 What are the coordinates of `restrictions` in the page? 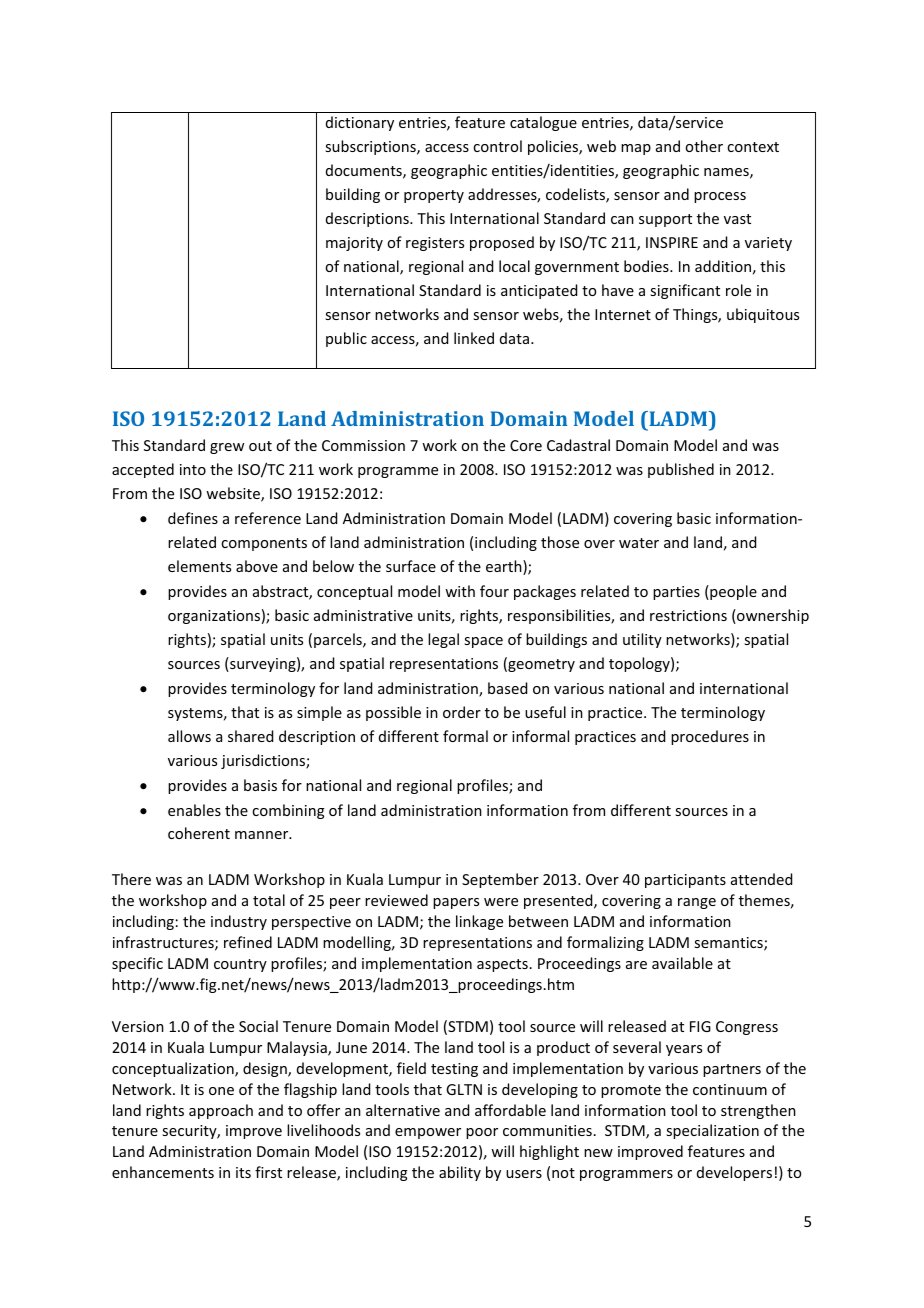 It's located at (688, 615).
